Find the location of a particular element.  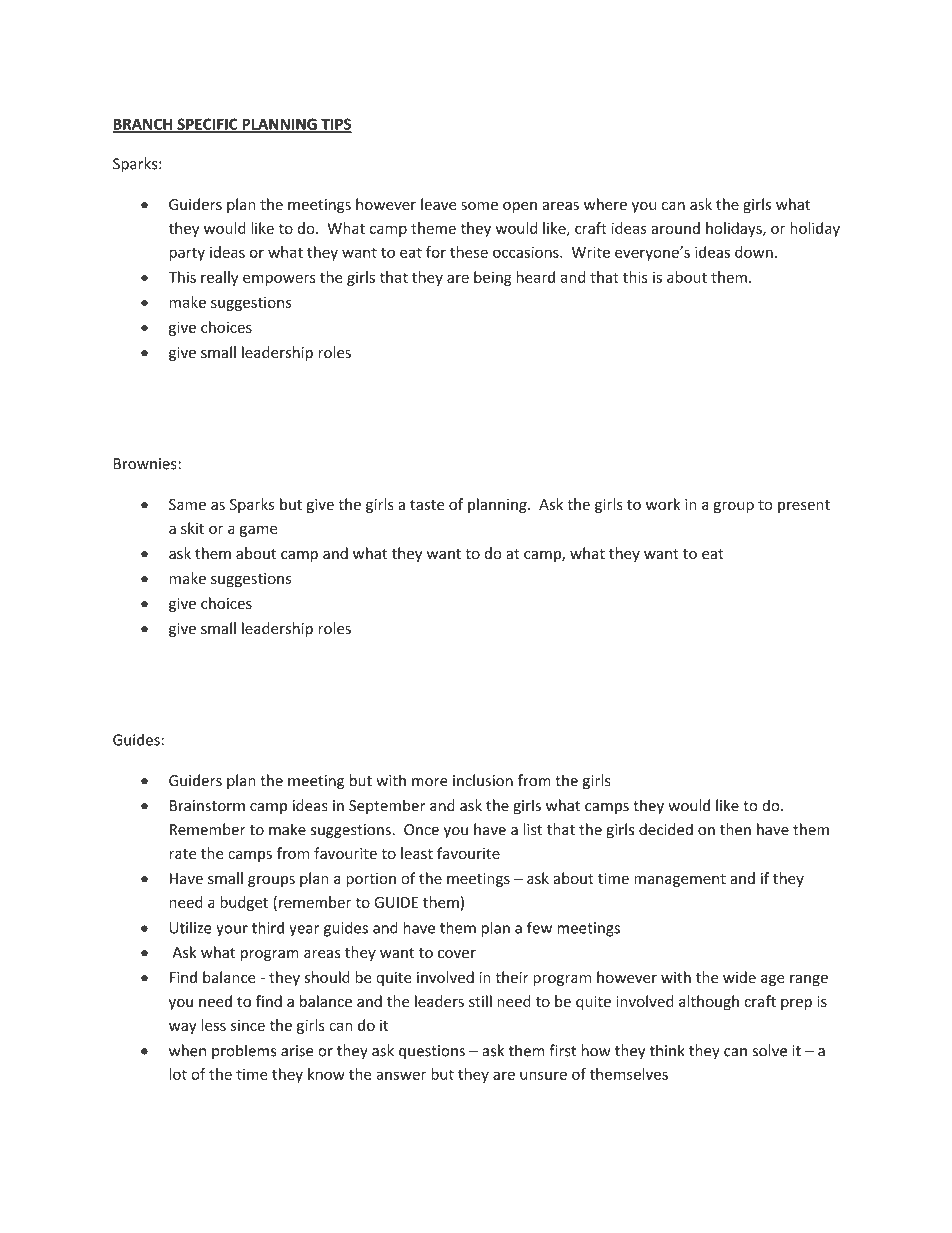

taste is located at coordinates (427, 505).
